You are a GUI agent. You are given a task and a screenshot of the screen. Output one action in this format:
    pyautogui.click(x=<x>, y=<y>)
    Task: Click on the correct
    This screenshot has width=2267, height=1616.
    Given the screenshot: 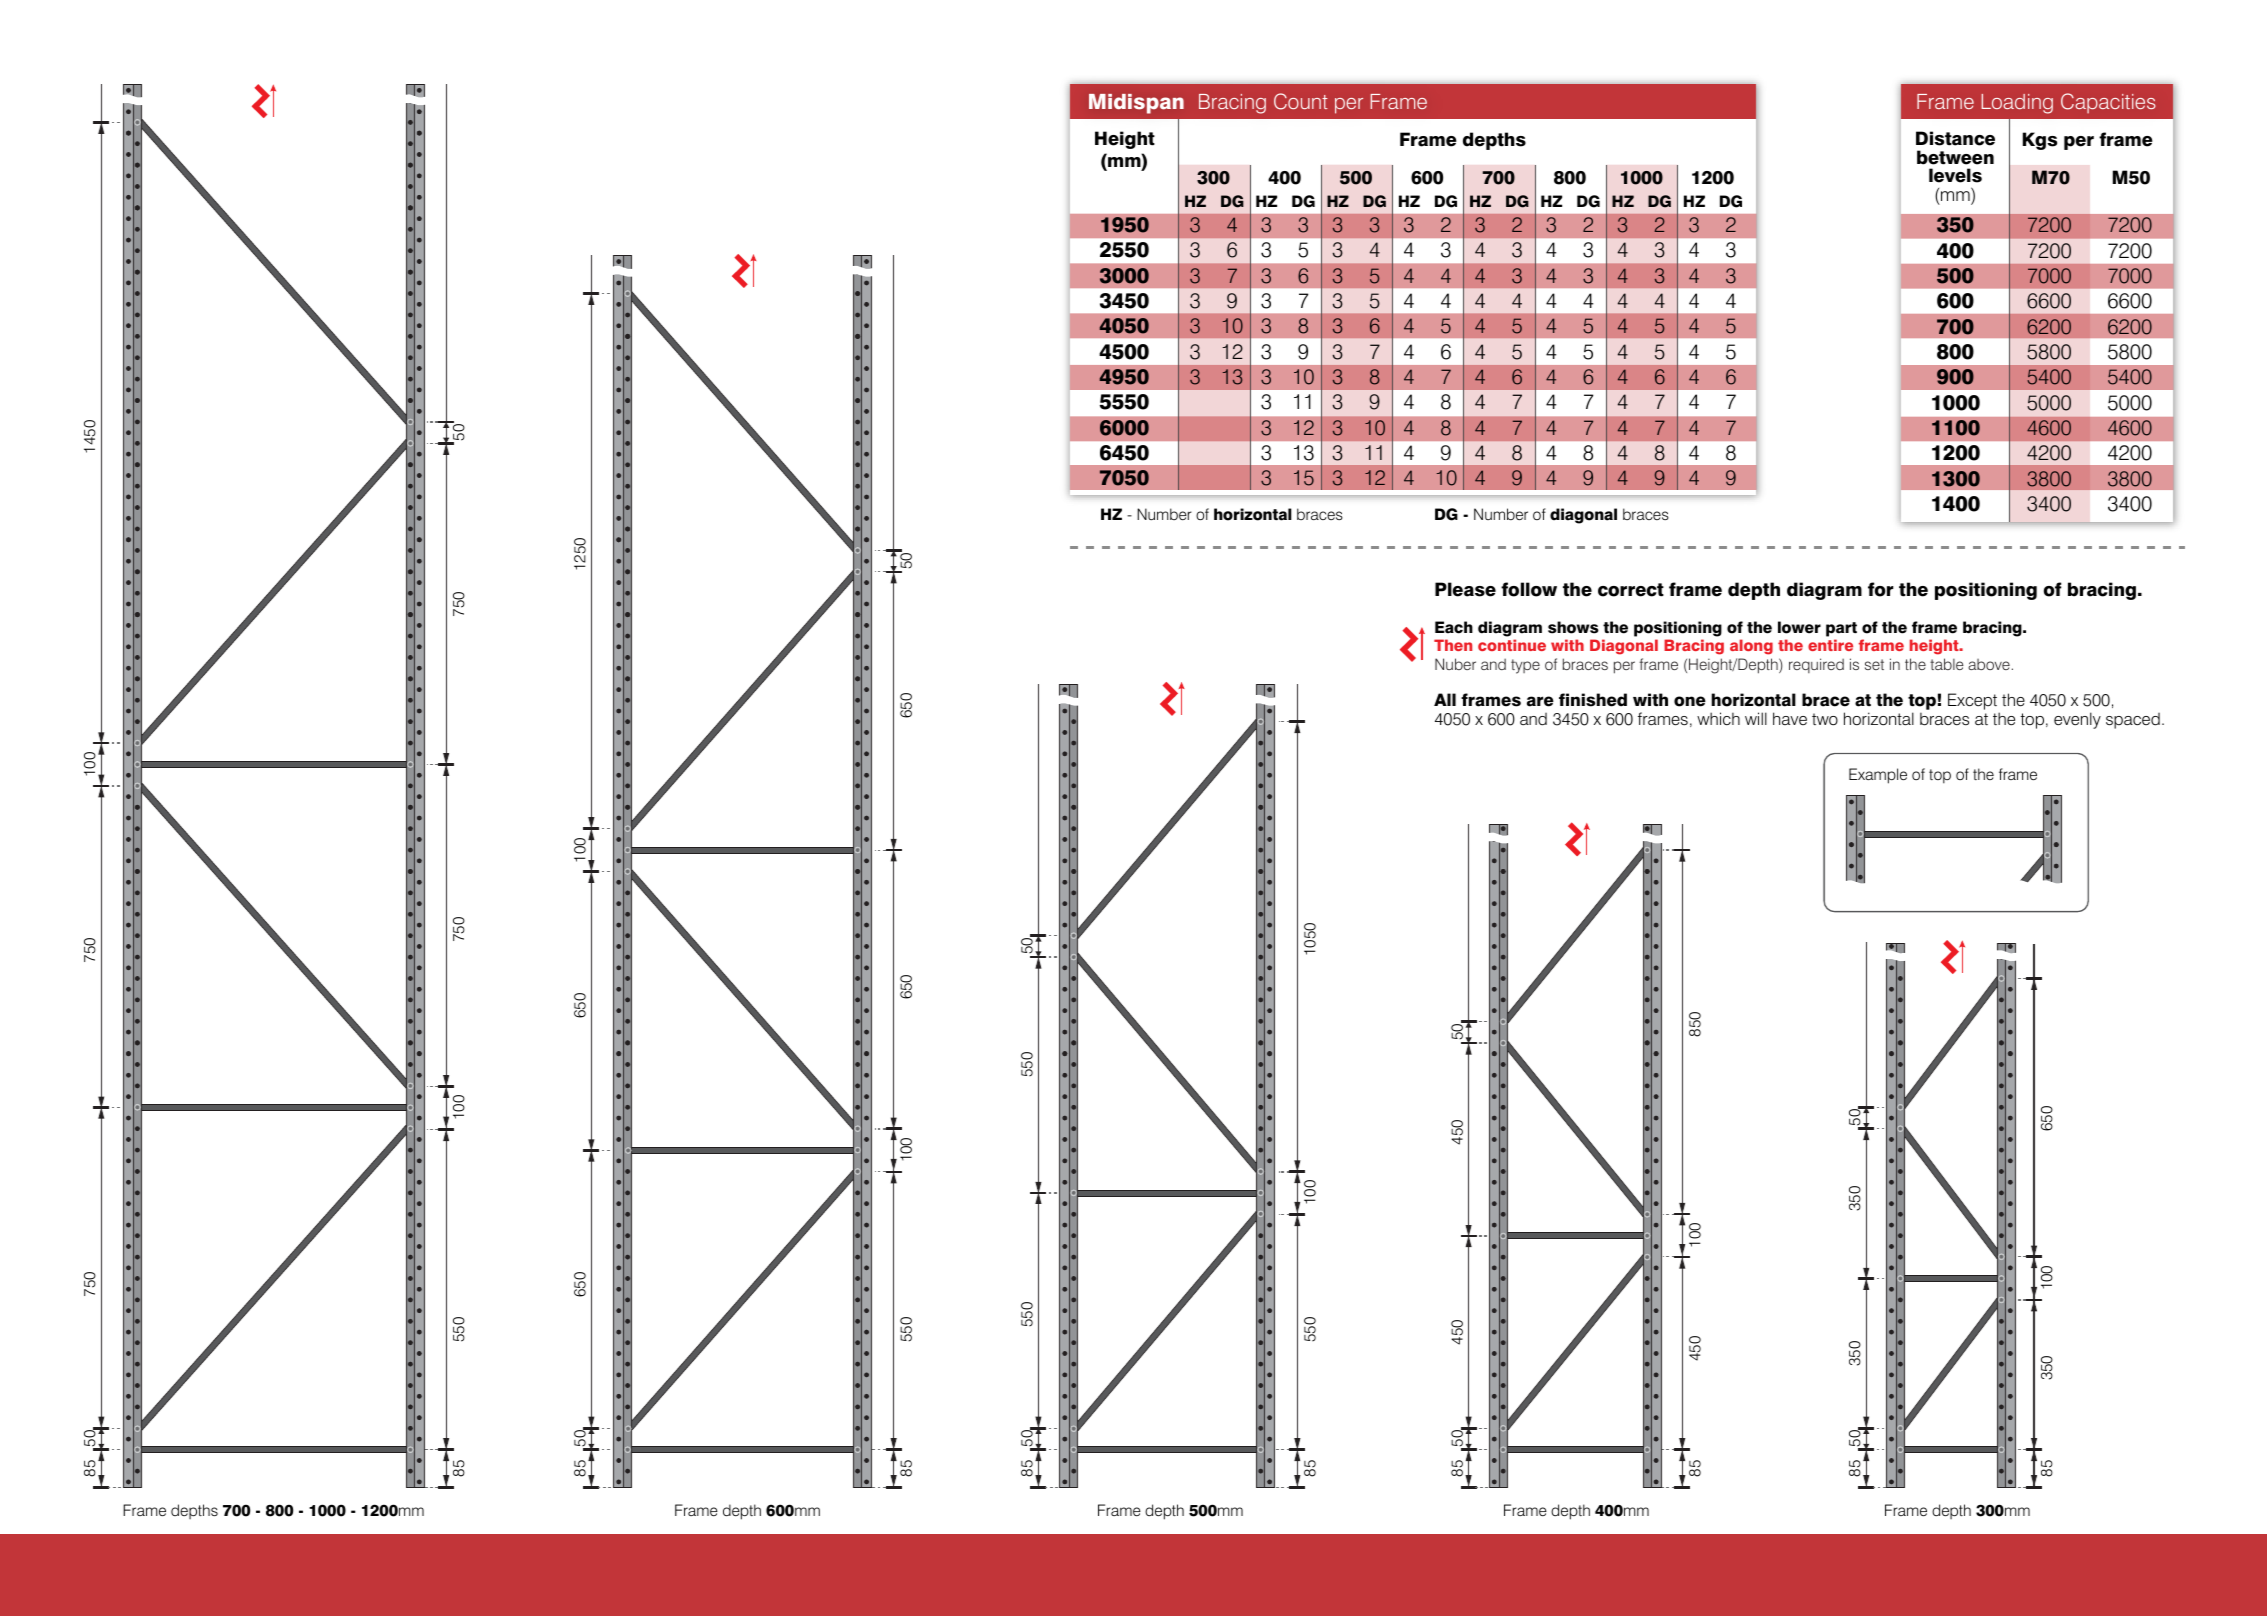 What is the action you would take?
    pyautogui.click(x=1631, y=590)
